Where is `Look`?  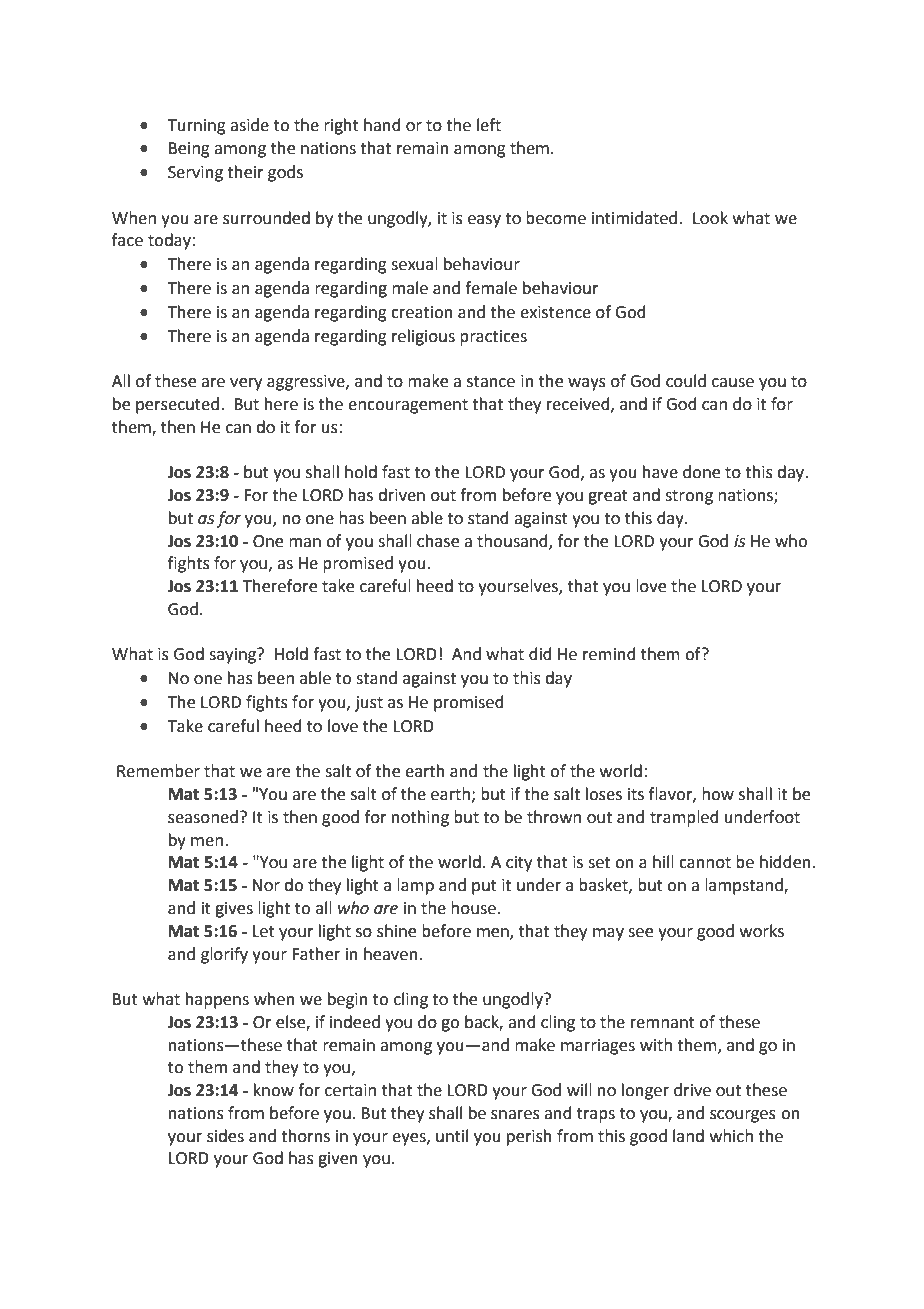 Look is located at coordinates (710, 218).
